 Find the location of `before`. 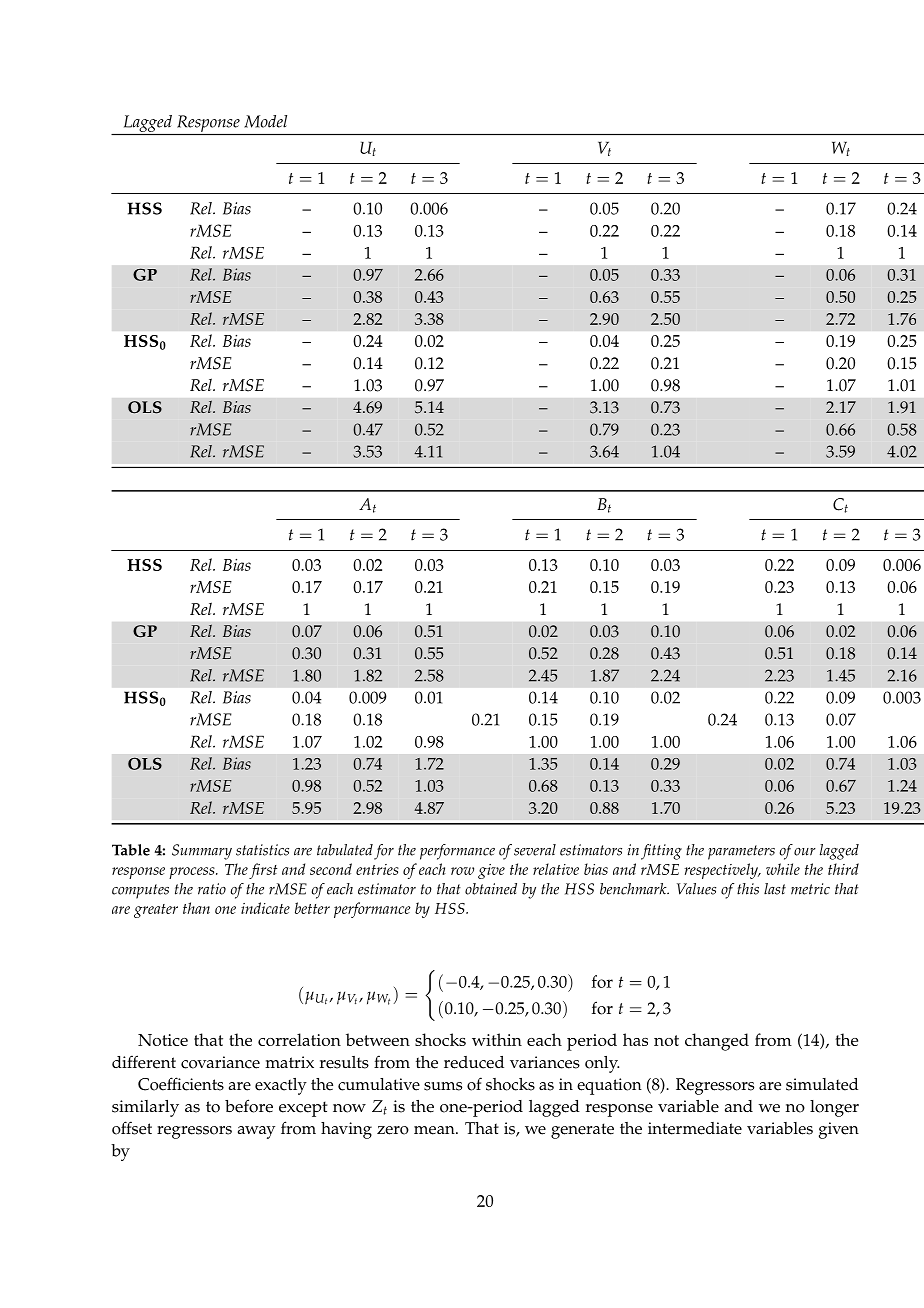

before is located at coordinates (249, 1106).
